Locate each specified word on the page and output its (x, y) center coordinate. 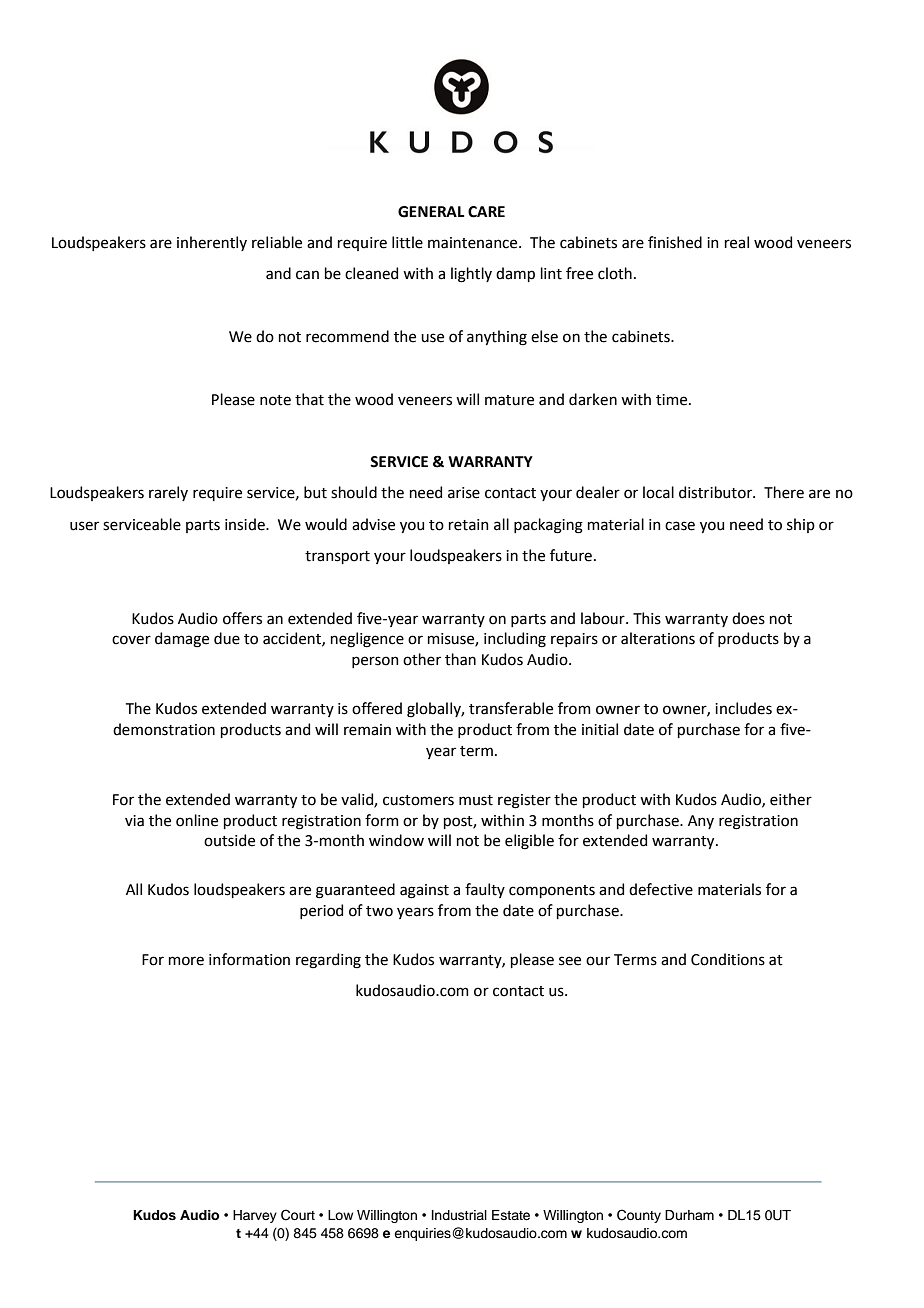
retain (469, 525)
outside (229, 840)
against (424, 891)
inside (246, 524)
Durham (689, 1215)
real (737, 242)
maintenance (474, 243)
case (680, 526)
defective (661, 889)
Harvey (255, 1216)
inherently (212, 243)
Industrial (459, 1215)
